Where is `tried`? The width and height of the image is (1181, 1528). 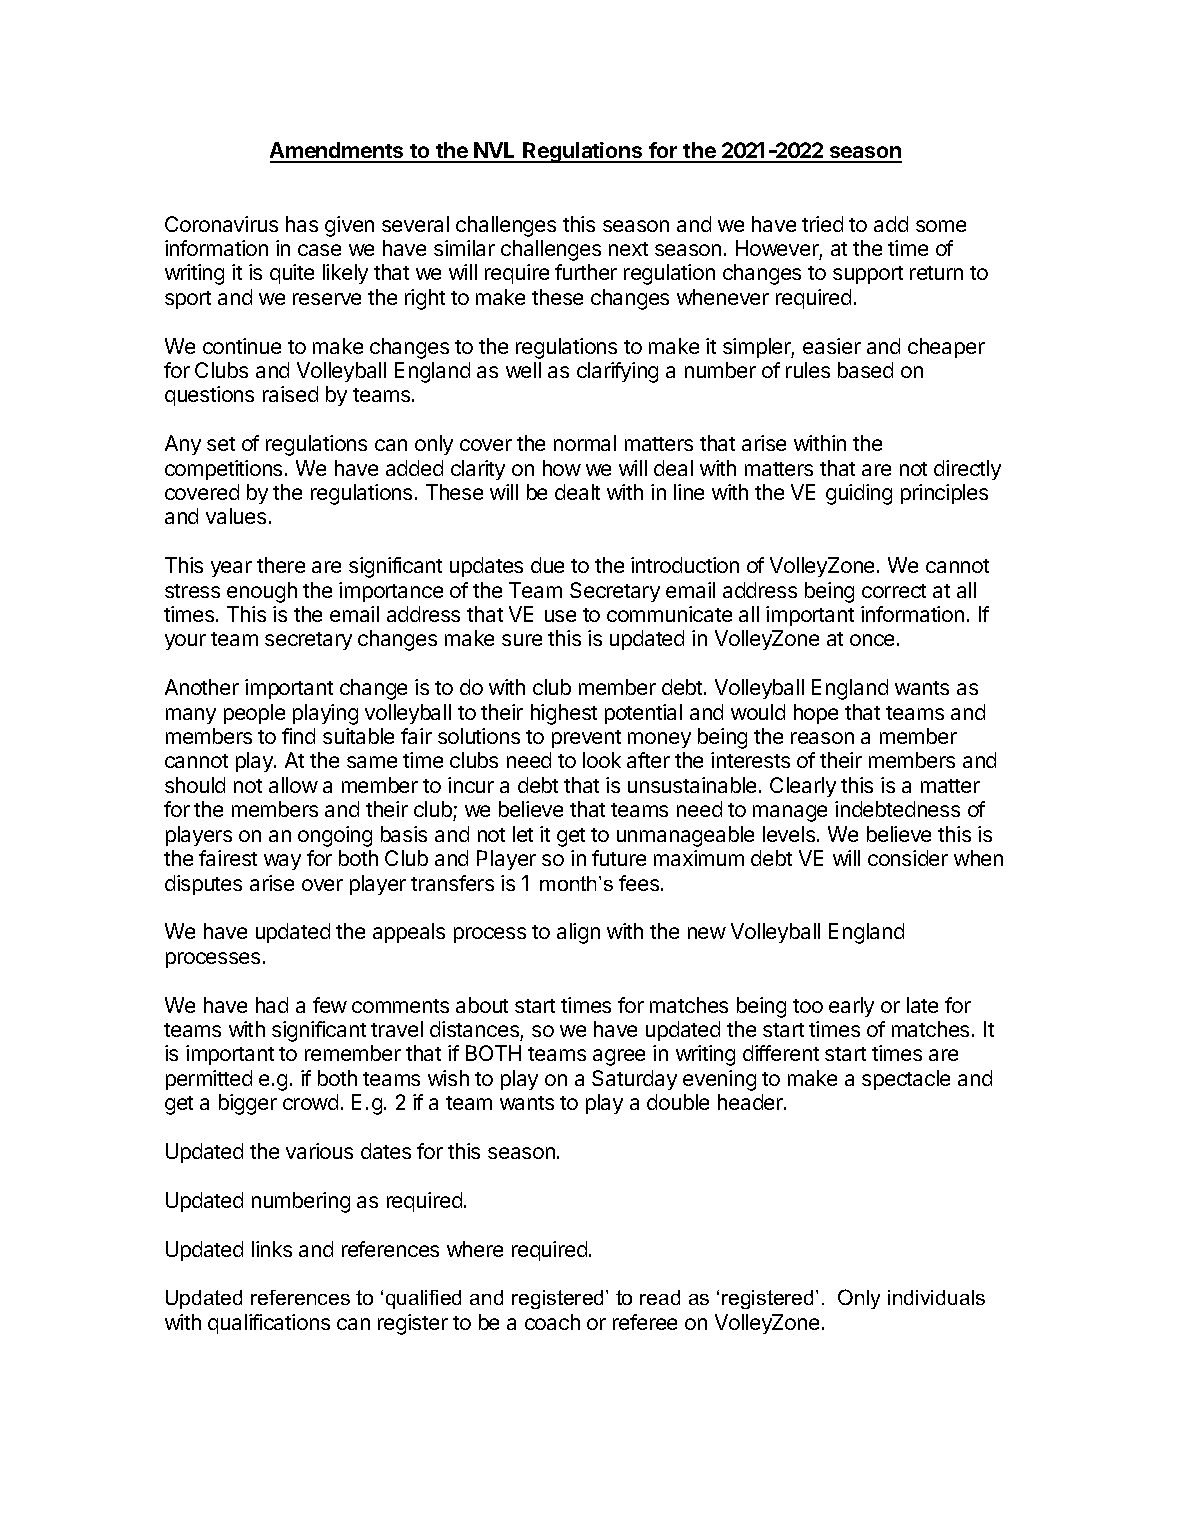 tried is located at coordinates (822, 224).
